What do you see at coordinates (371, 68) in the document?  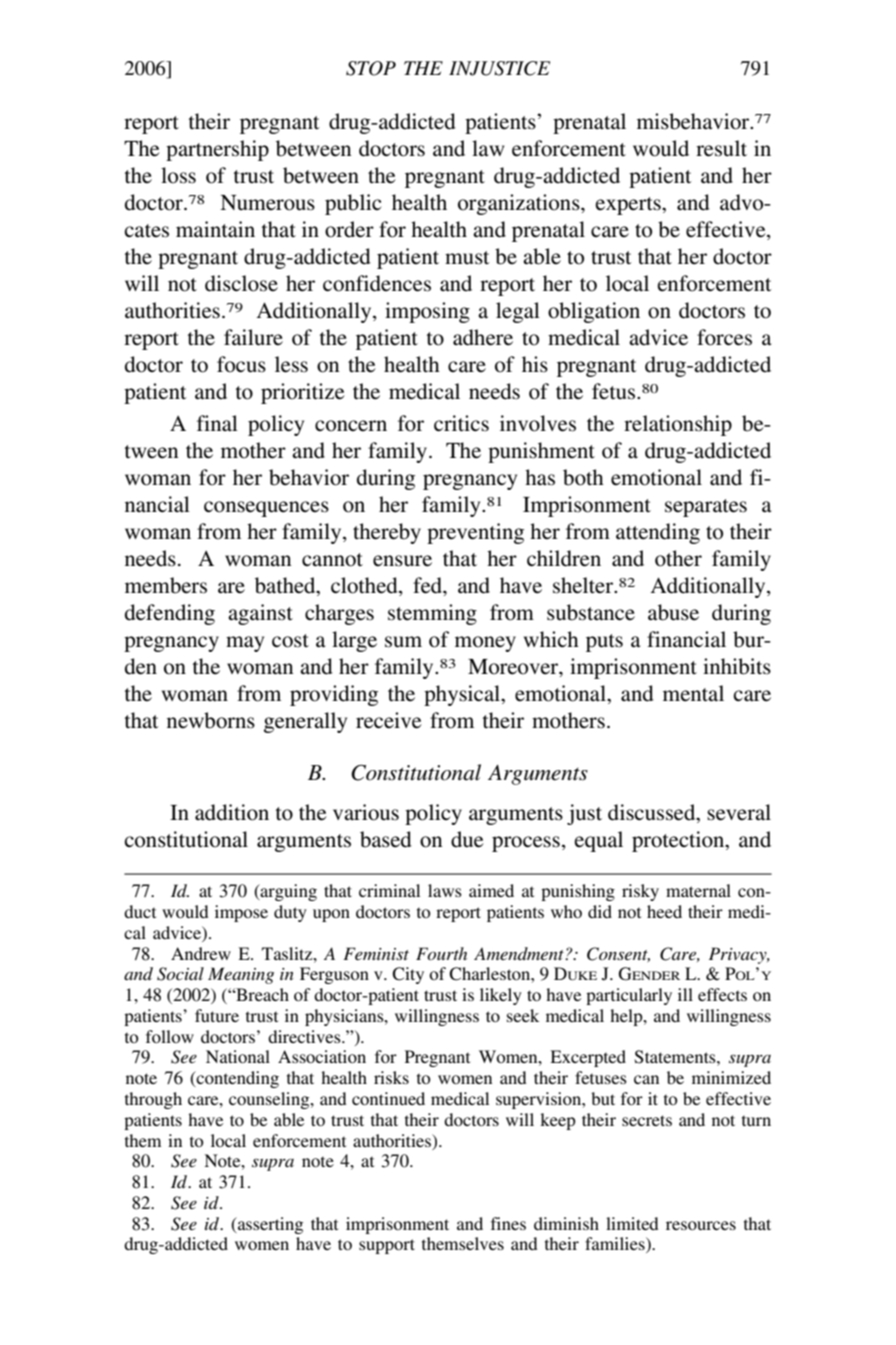 I see `STOP` at bounding box center [371, 68].
